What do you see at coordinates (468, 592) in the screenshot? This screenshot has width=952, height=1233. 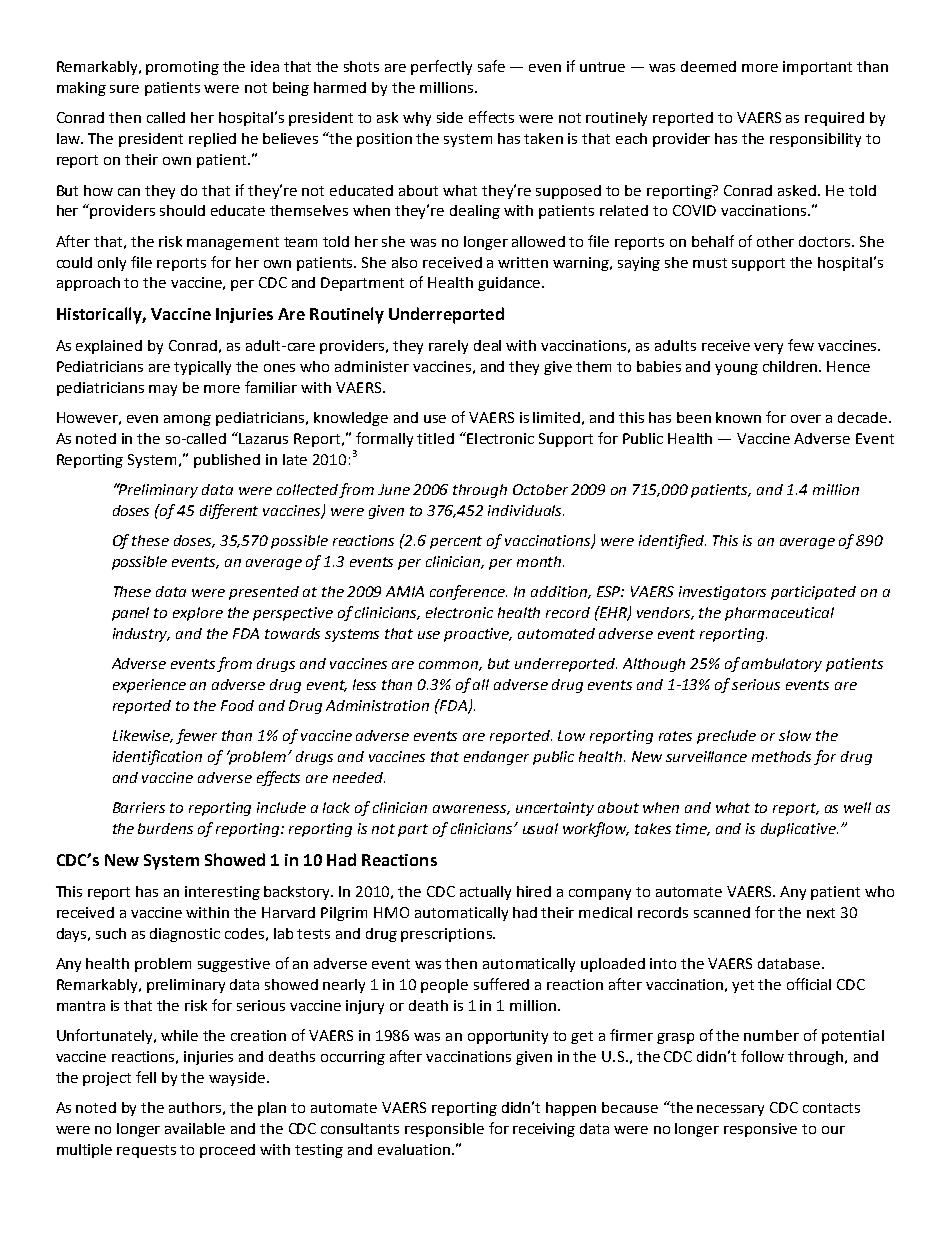 I see `conference` at bounding box center [468, 592].
